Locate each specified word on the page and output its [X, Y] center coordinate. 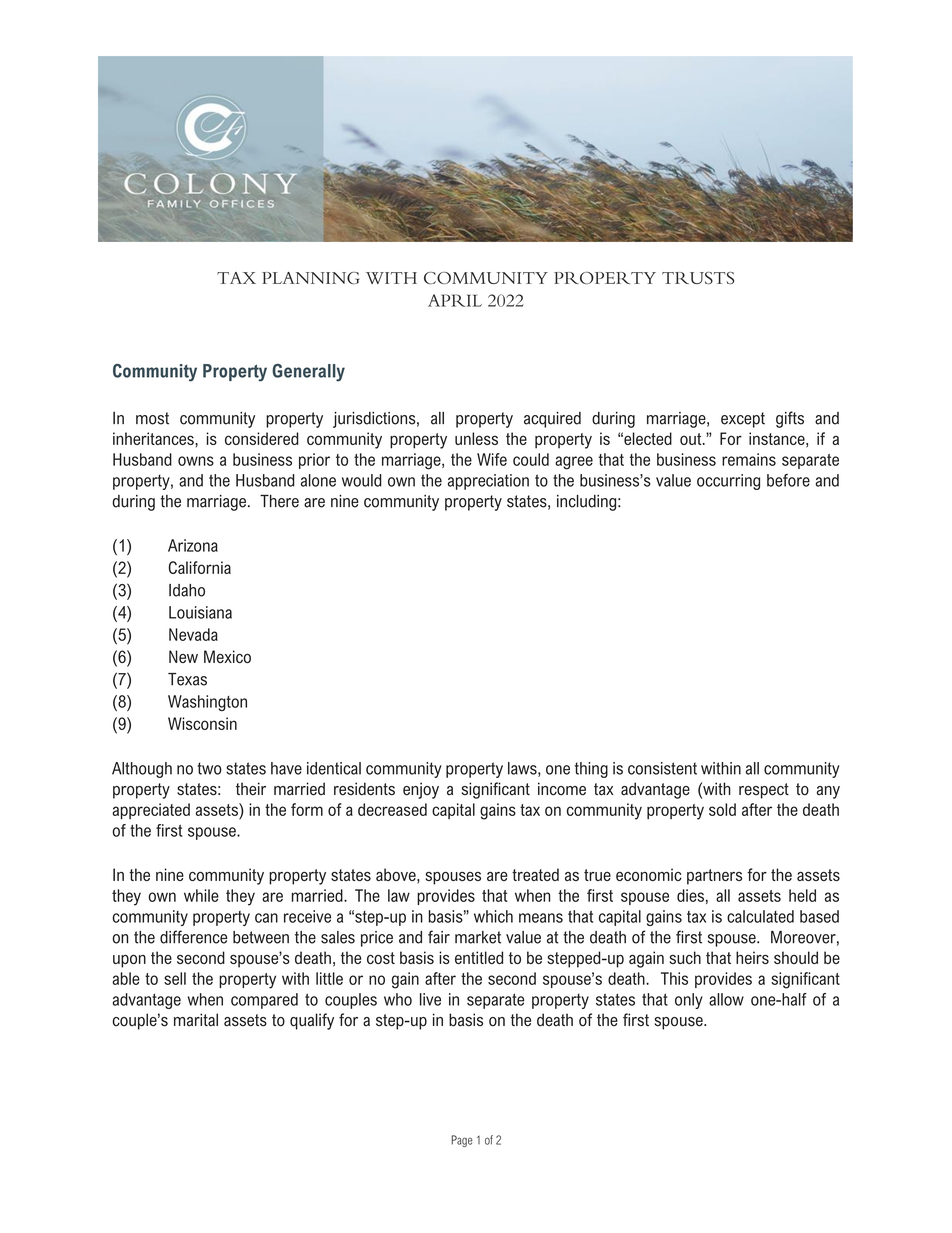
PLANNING [310, 278]
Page [462, 1141]
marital [196, 1020]
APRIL [455, 300]
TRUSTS [698, 278]
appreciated [151, 811]
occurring [728, 482]
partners [714, 877]
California [200, 567]
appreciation [488, 482]
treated [535, 874]
